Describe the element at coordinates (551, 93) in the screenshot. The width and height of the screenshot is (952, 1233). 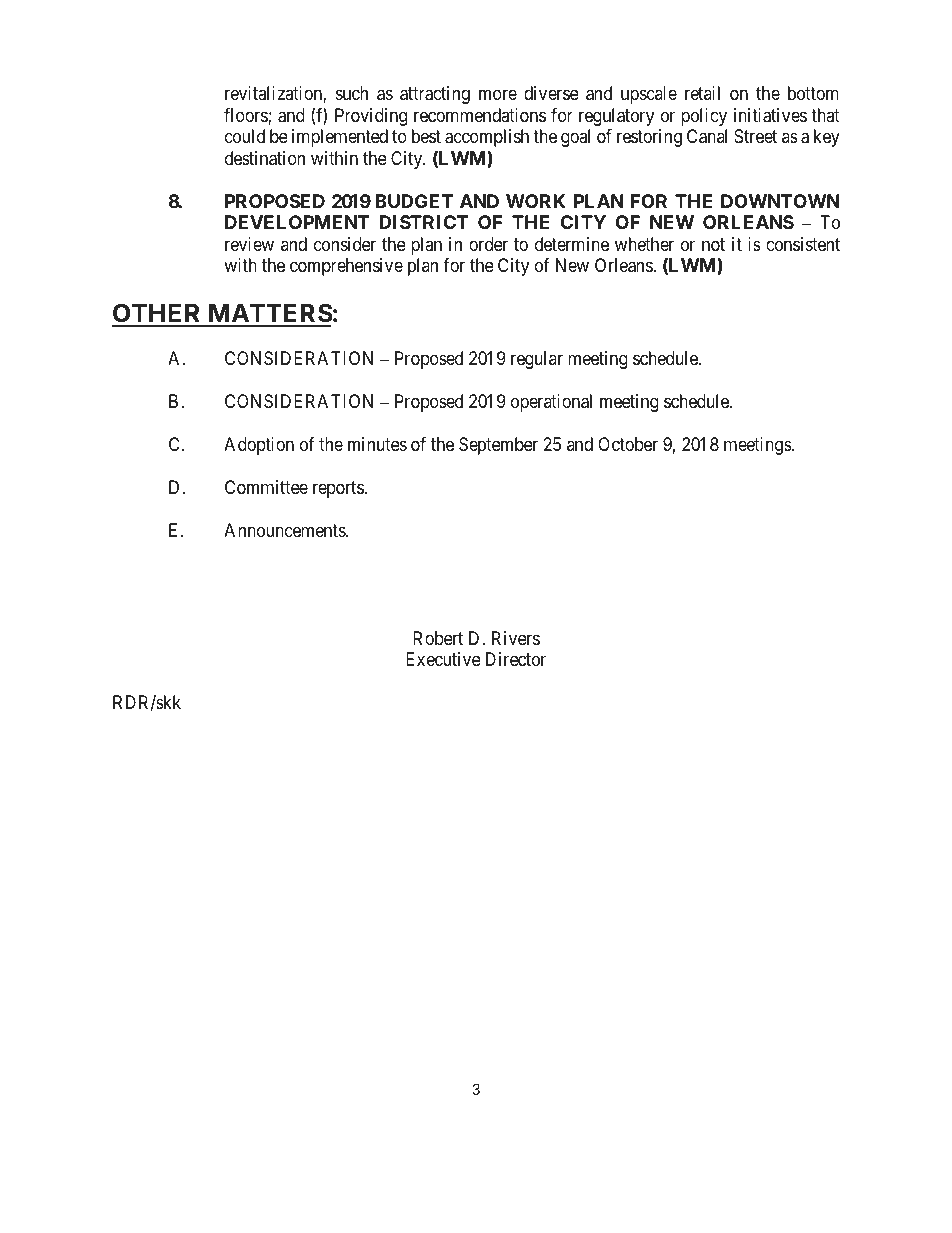
I see `diverse` at that location.
